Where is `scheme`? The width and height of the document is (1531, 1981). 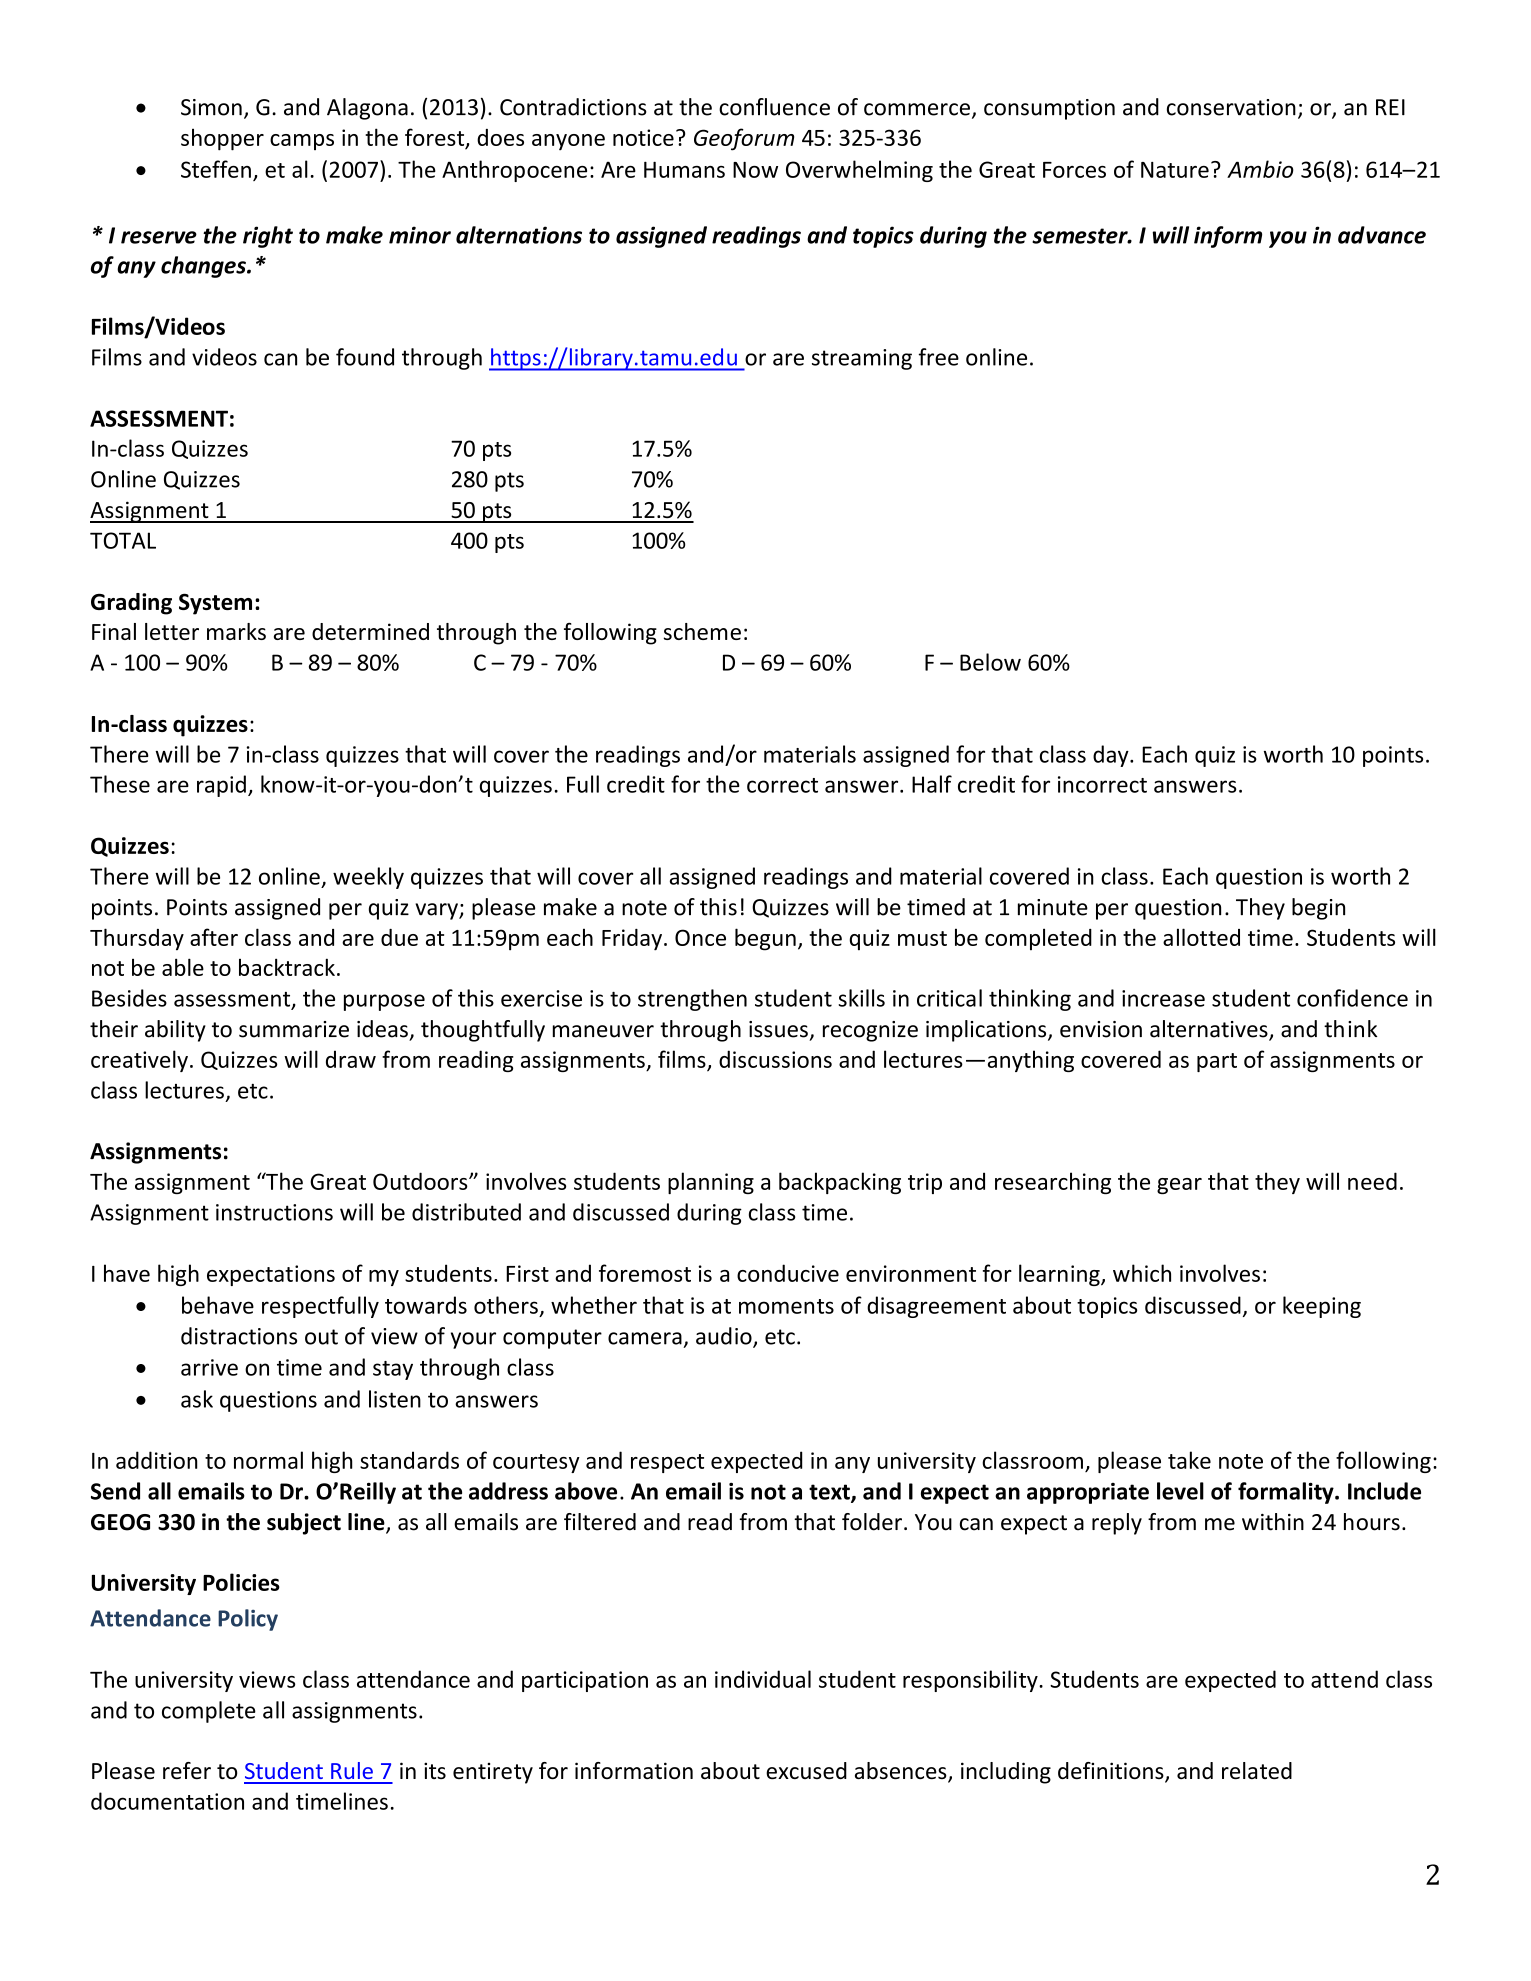 scheme is located at coordinates (702, 631).
